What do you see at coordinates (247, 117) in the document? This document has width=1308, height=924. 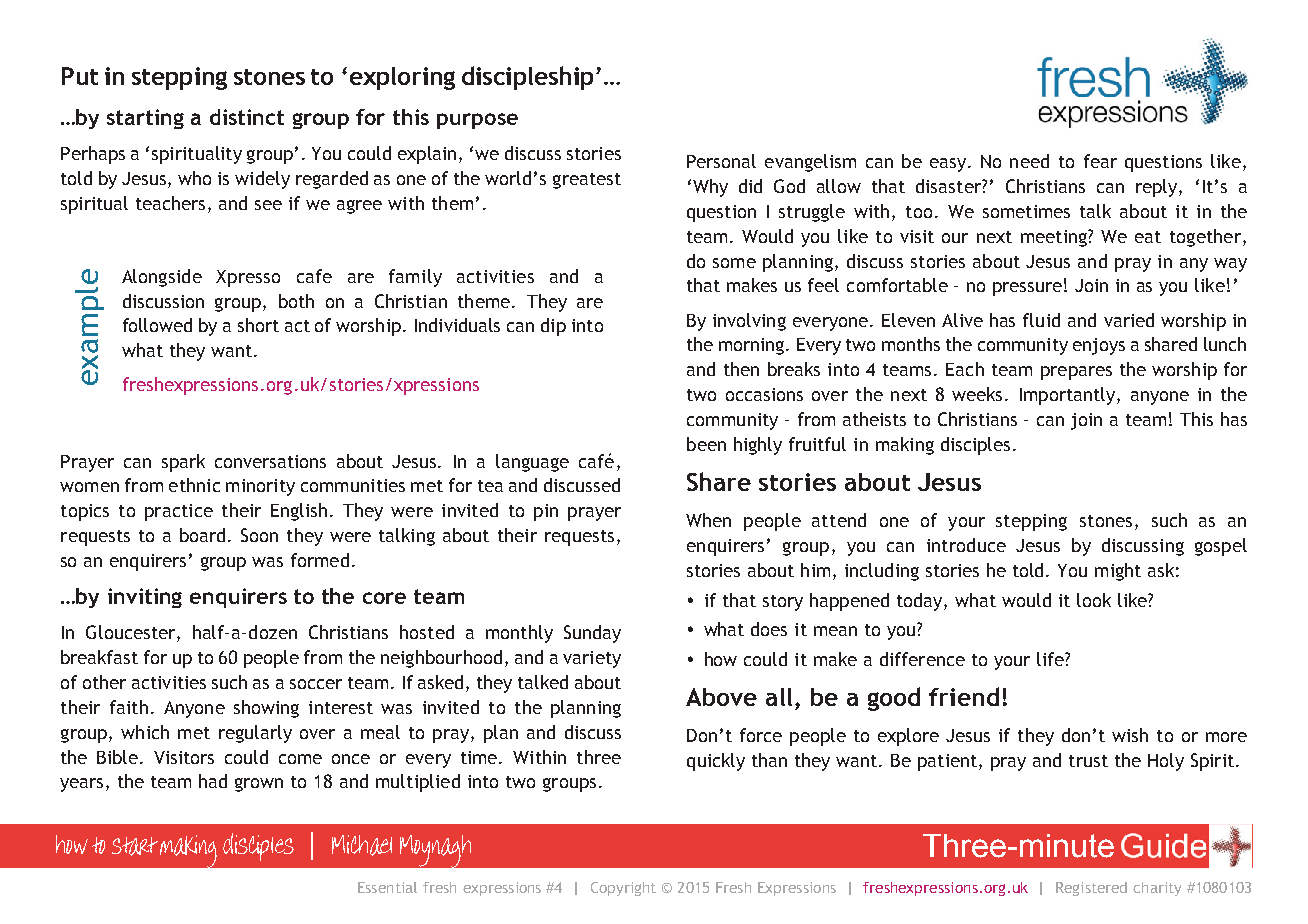 I see `distinct` at bounding box center [247, 117].
